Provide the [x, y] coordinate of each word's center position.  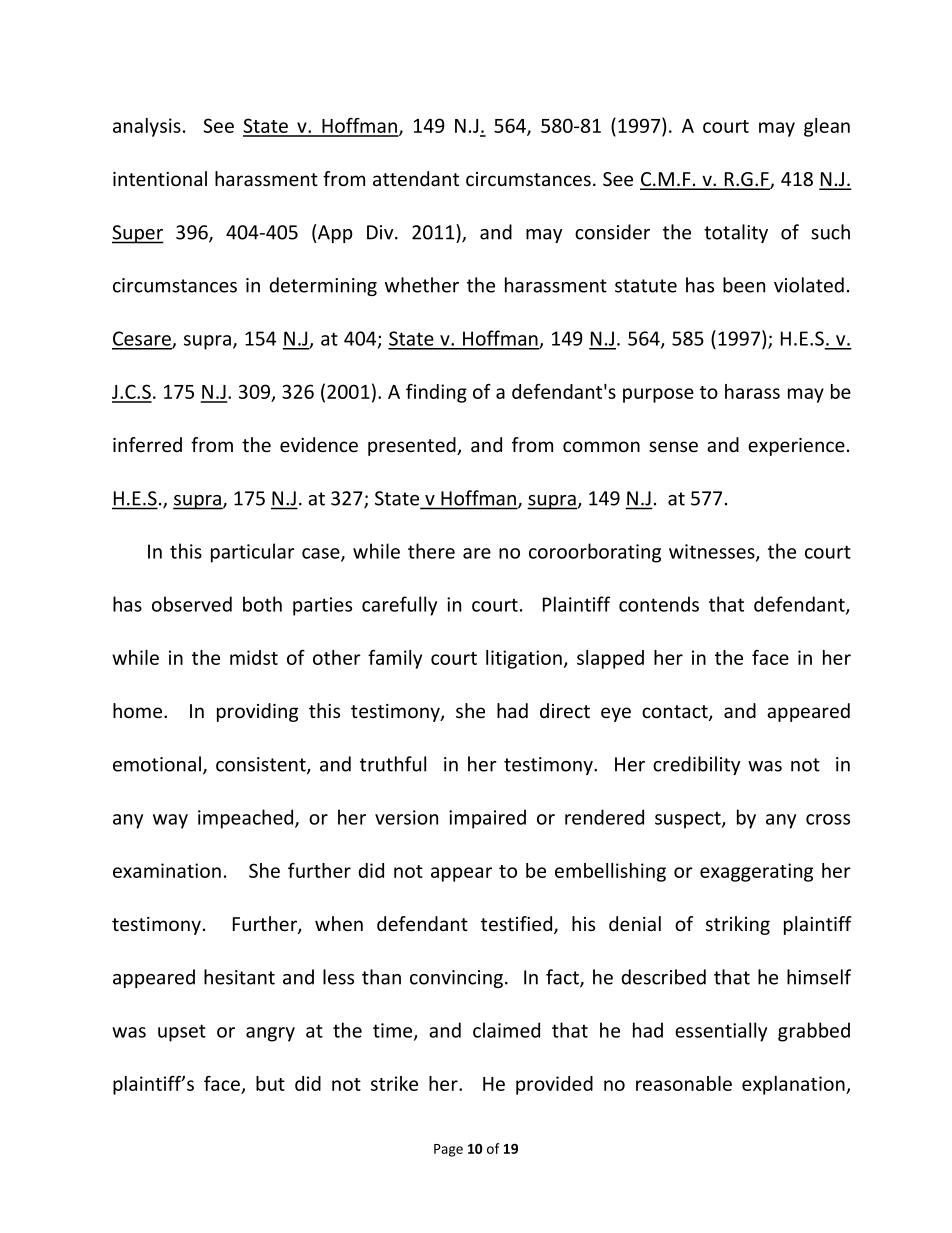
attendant [416, 178]
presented [413, 446]
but [270, 1083]
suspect [689, 820]
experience [796, 447]
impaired [487, 819]
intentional [160, 179]
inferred [147, 444]
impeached [247, 819]
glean [827, 127]
